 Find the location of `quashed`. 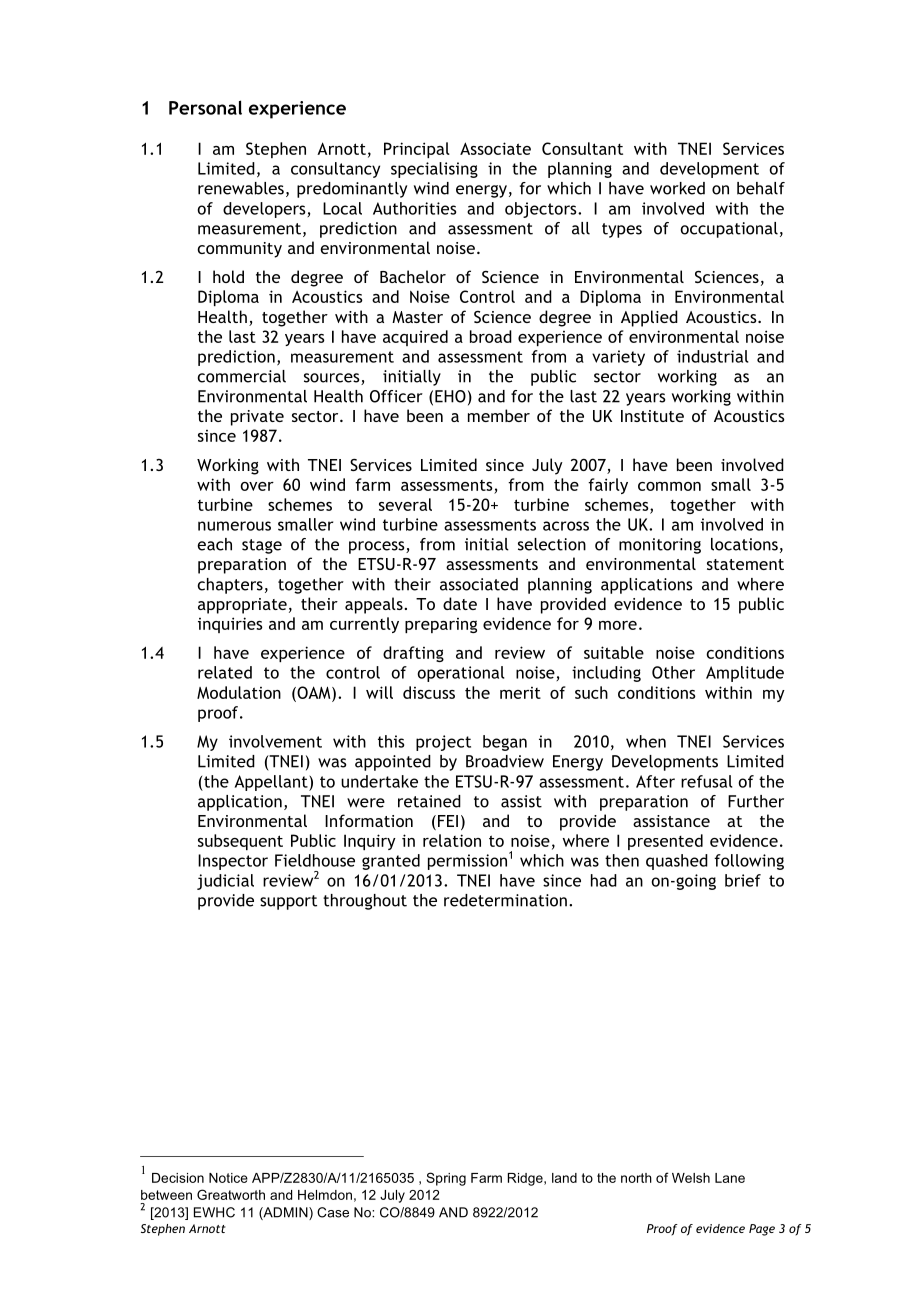

quashed is located at coordinates (677, 862).
